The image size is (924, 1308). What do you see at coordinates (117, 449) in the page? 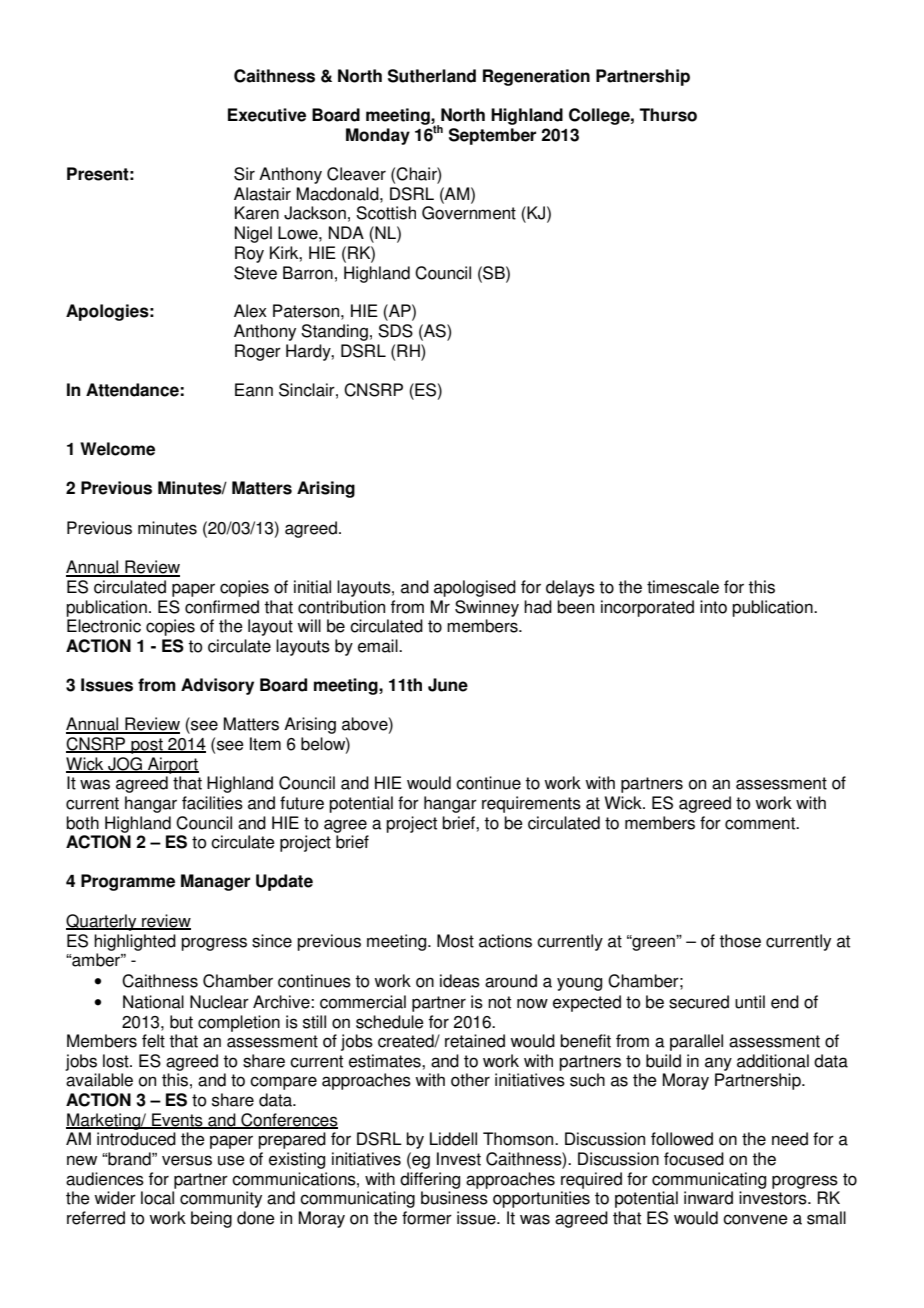
I see `Welcome` at bounding box center [117, 449].
